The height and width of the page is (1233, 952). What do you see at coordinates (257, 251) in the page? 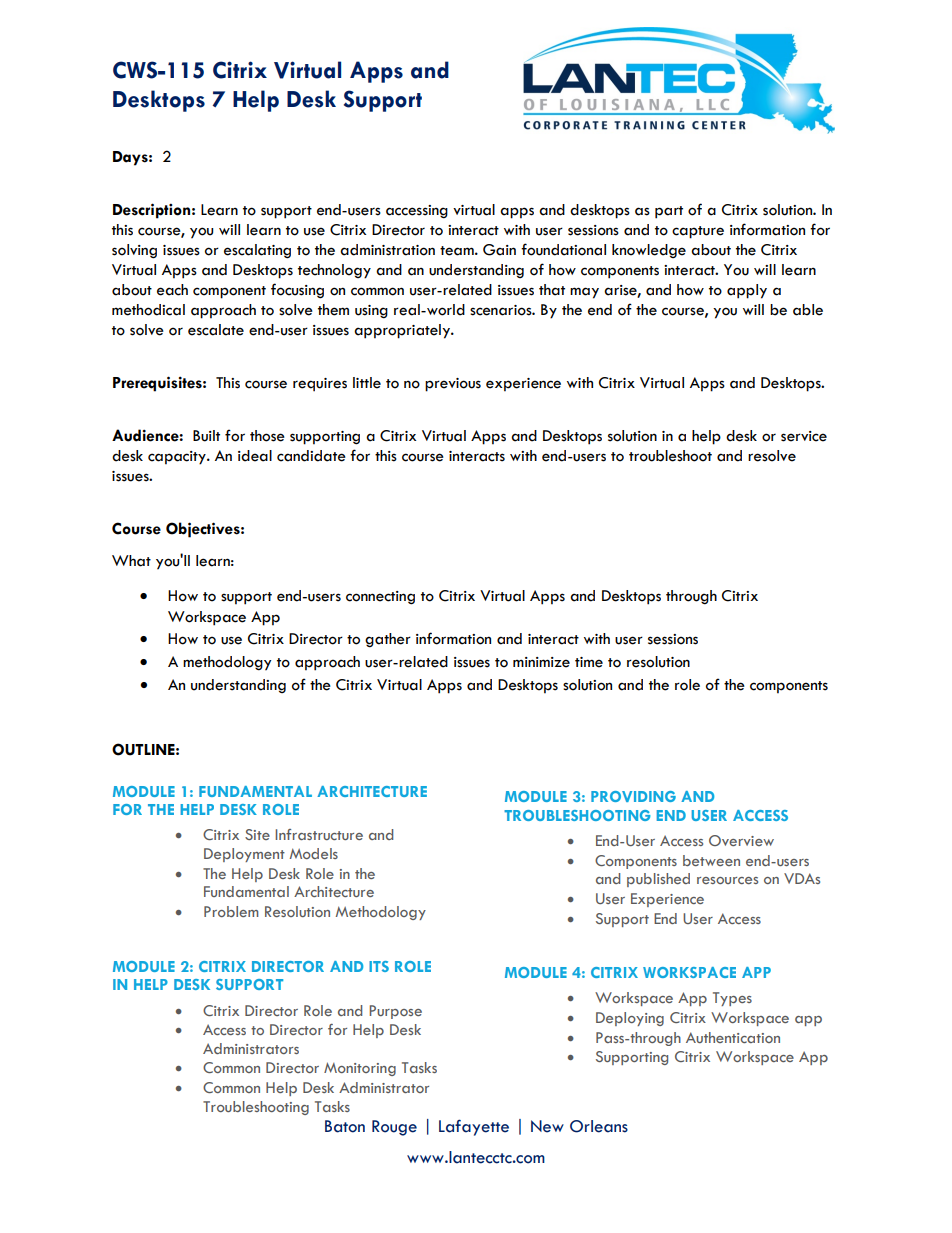
I see `escalating` at bounding box center [257, 251].
